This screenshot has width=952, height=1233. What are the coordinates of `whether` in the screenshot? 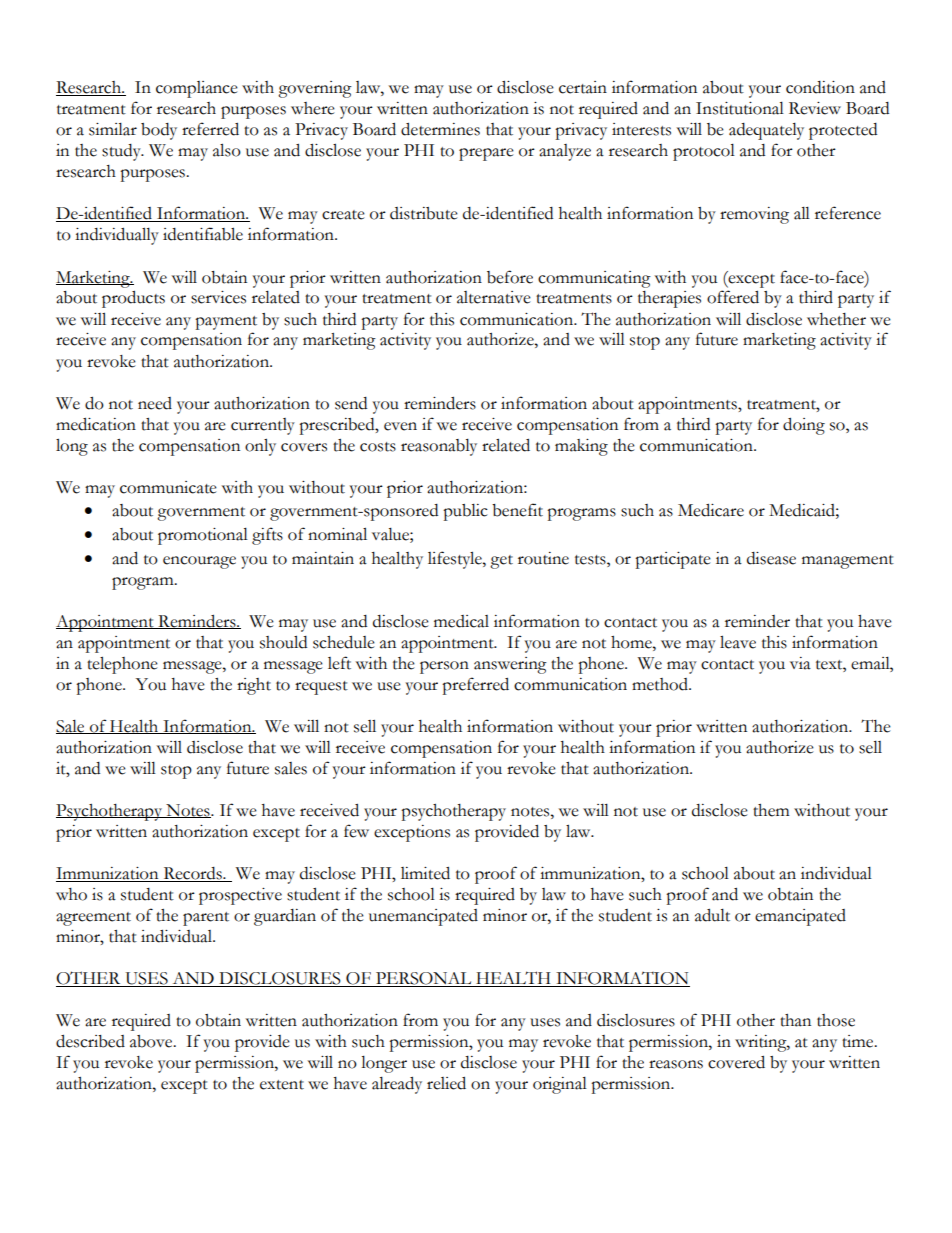 It's located at (836, 319).
